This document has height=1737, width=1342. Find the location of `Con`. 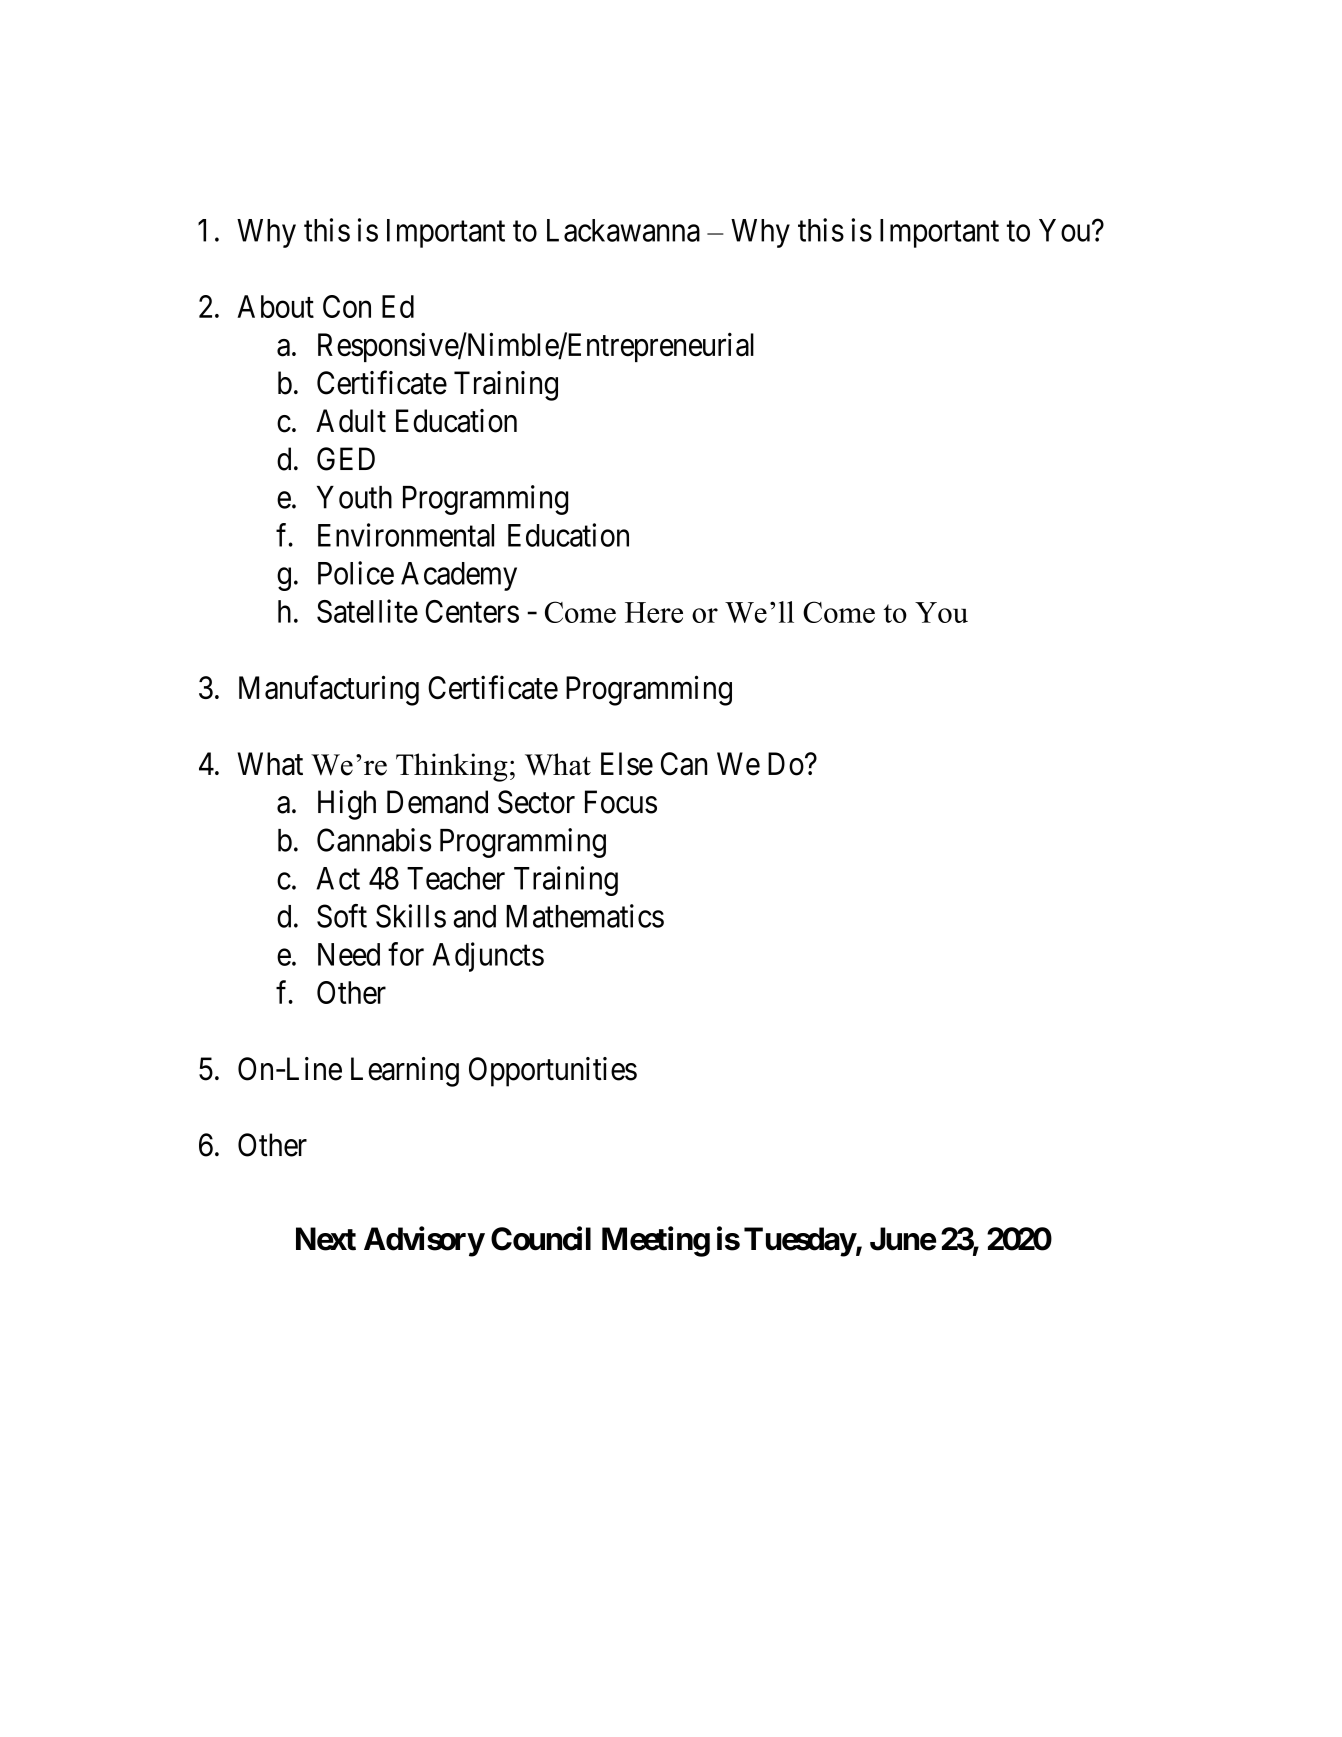

Con is located at coordinates (347, 306).
